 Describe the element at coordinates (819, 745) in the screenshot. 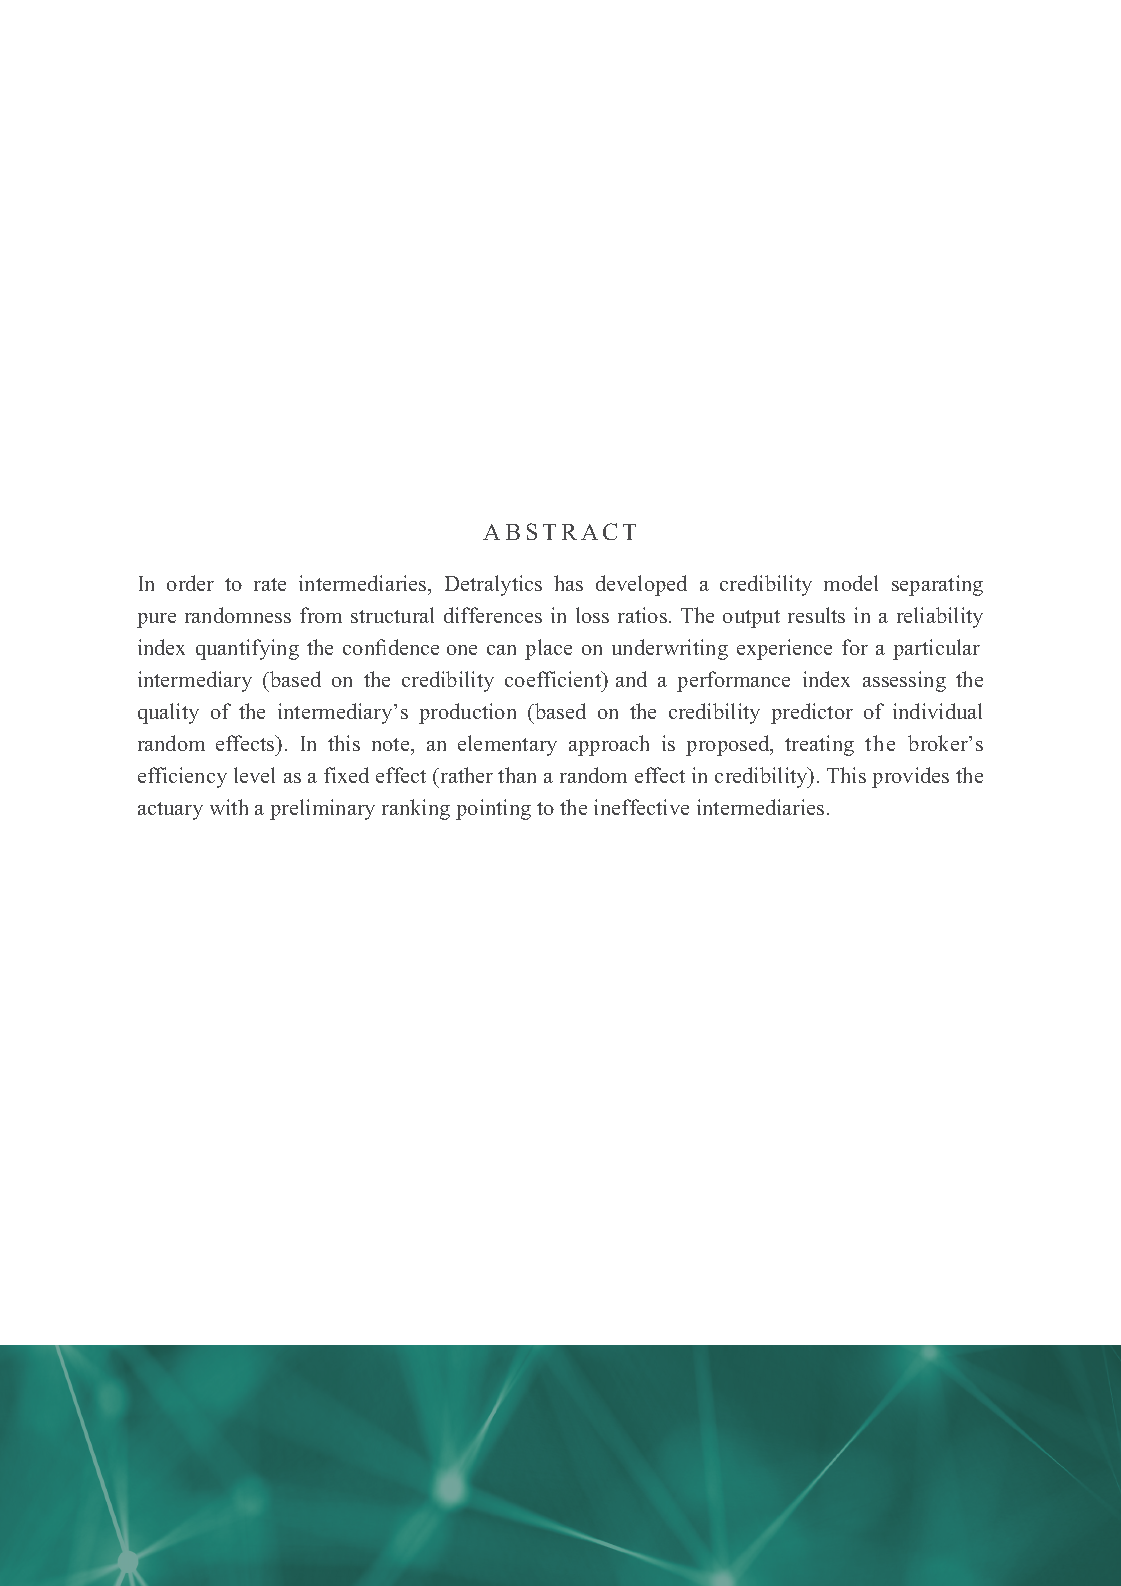

I see `treating` at that location.
